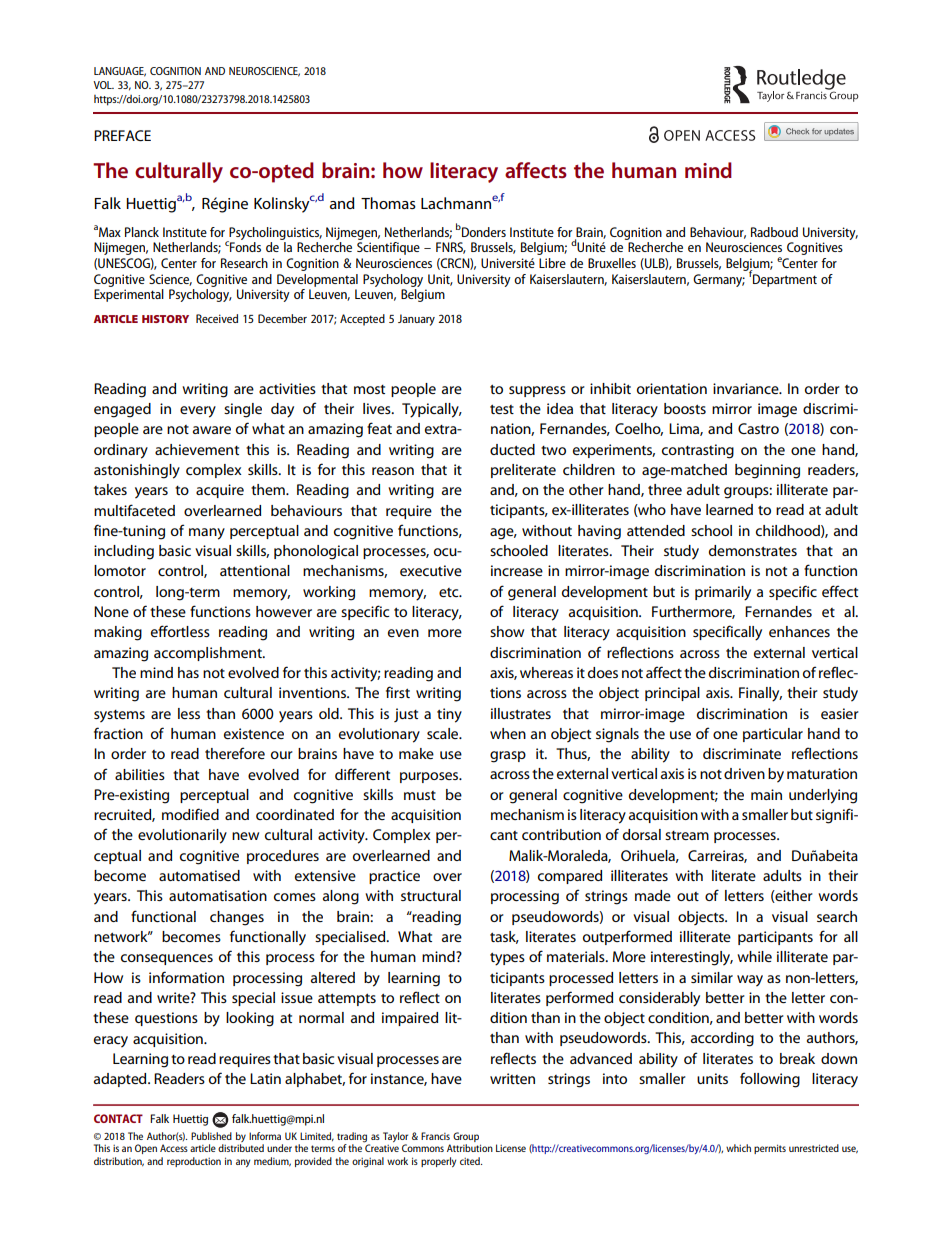 This page has width=952, height=1240. Describe the element at coordinates (774, 232) in the page. I see `Radboud` at that location.
